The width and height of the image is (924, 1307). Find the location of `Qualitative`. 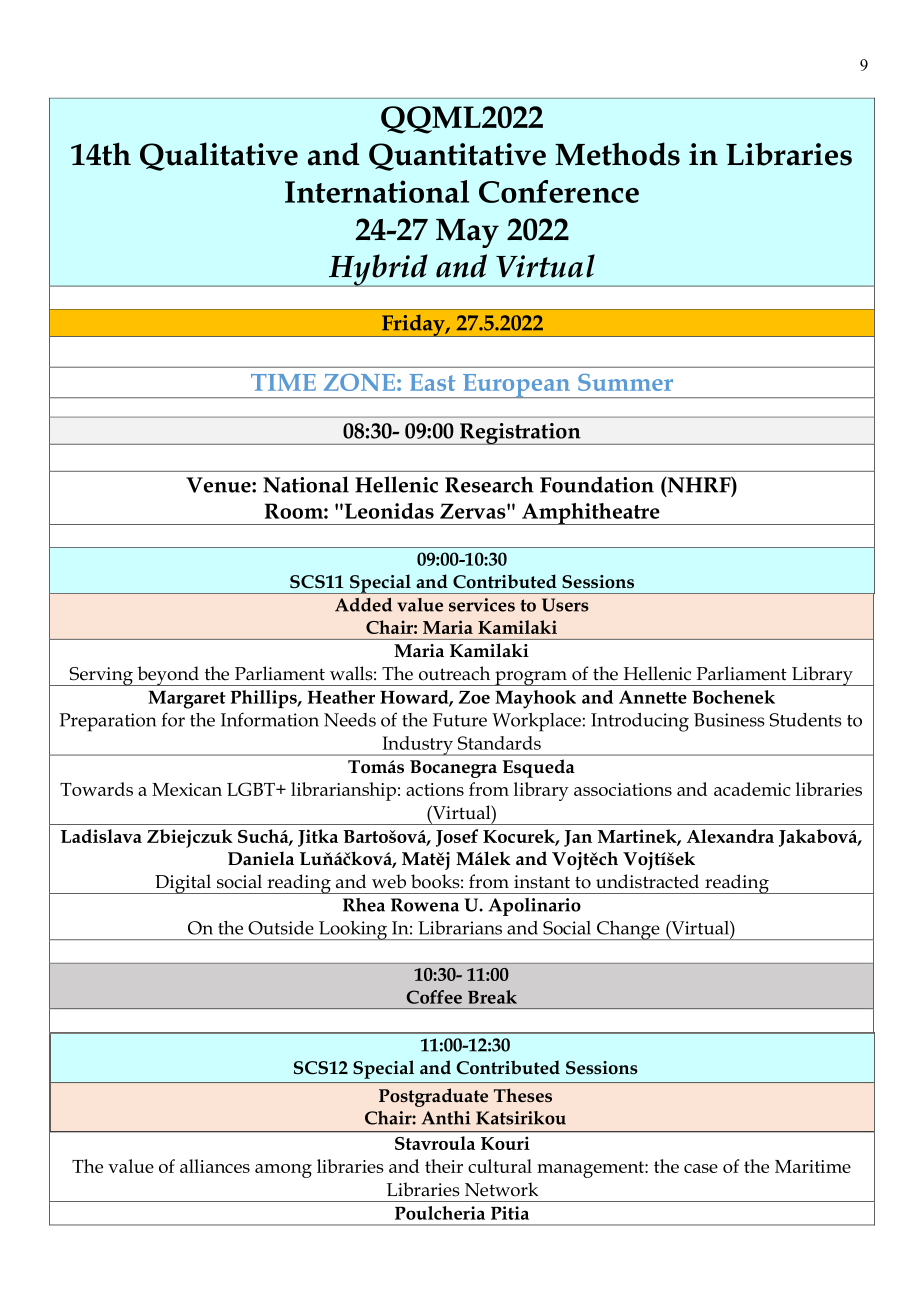

Qualitative is located at coordinates (219, 156).
